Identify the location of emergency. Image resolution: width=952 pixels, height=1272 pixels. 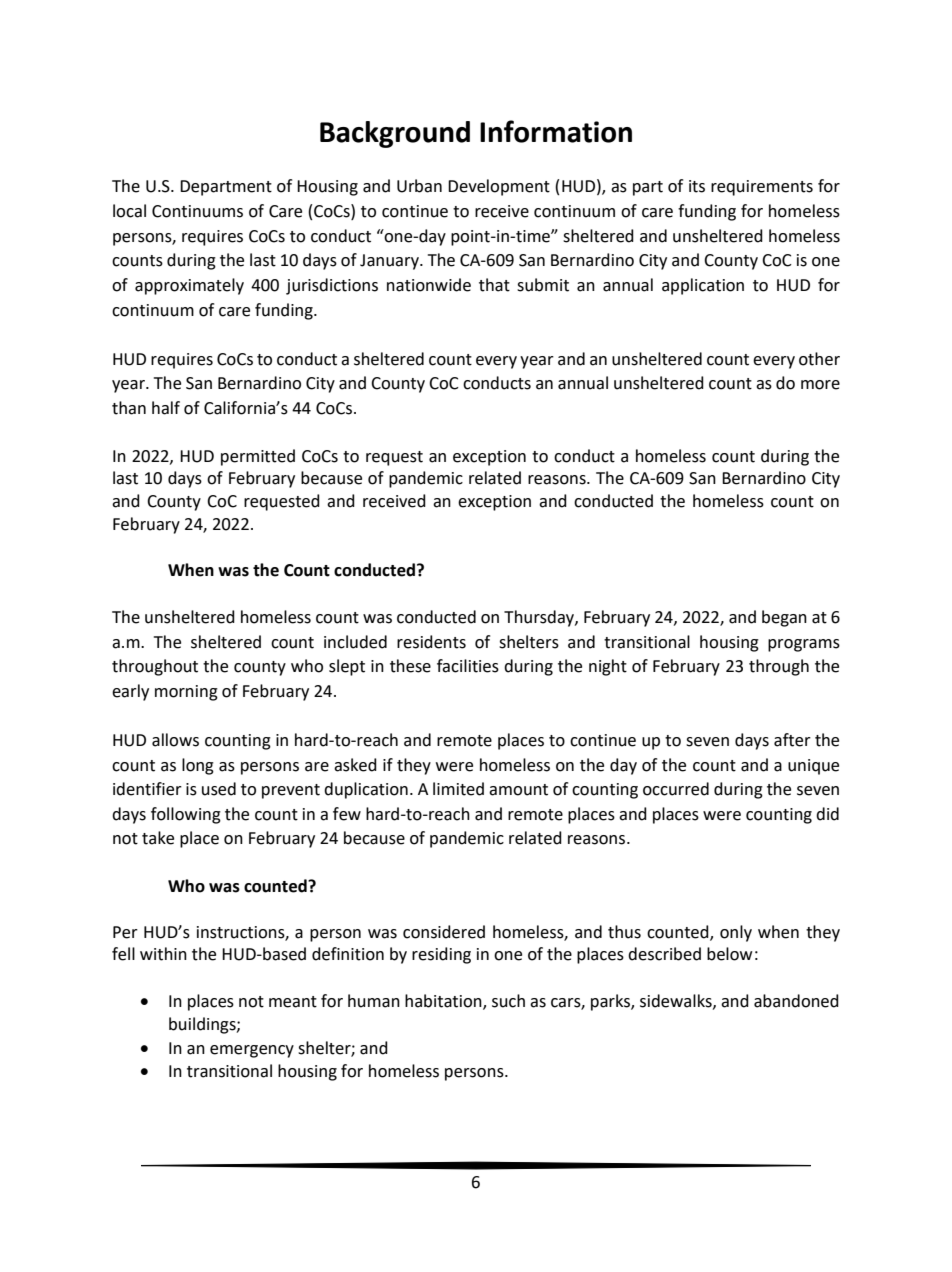
(252, 1051).
